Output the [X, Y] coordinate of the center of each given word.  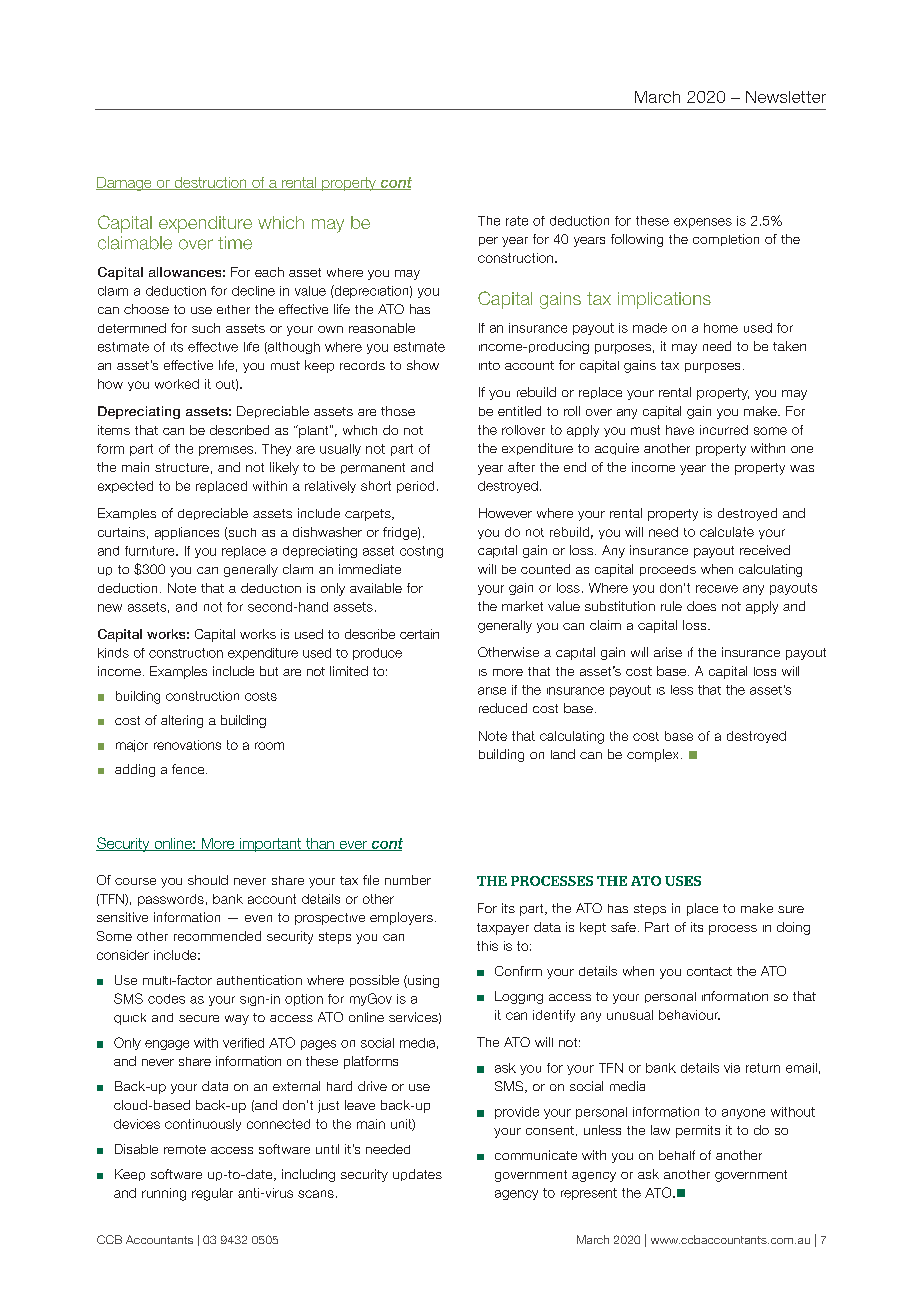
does [701, 606]
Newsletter [786, 97]
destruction [210, 183]
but [269, 671]
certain [419, 634]
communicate [536, 1155]
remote [185, 1149]
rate [517, 221]
